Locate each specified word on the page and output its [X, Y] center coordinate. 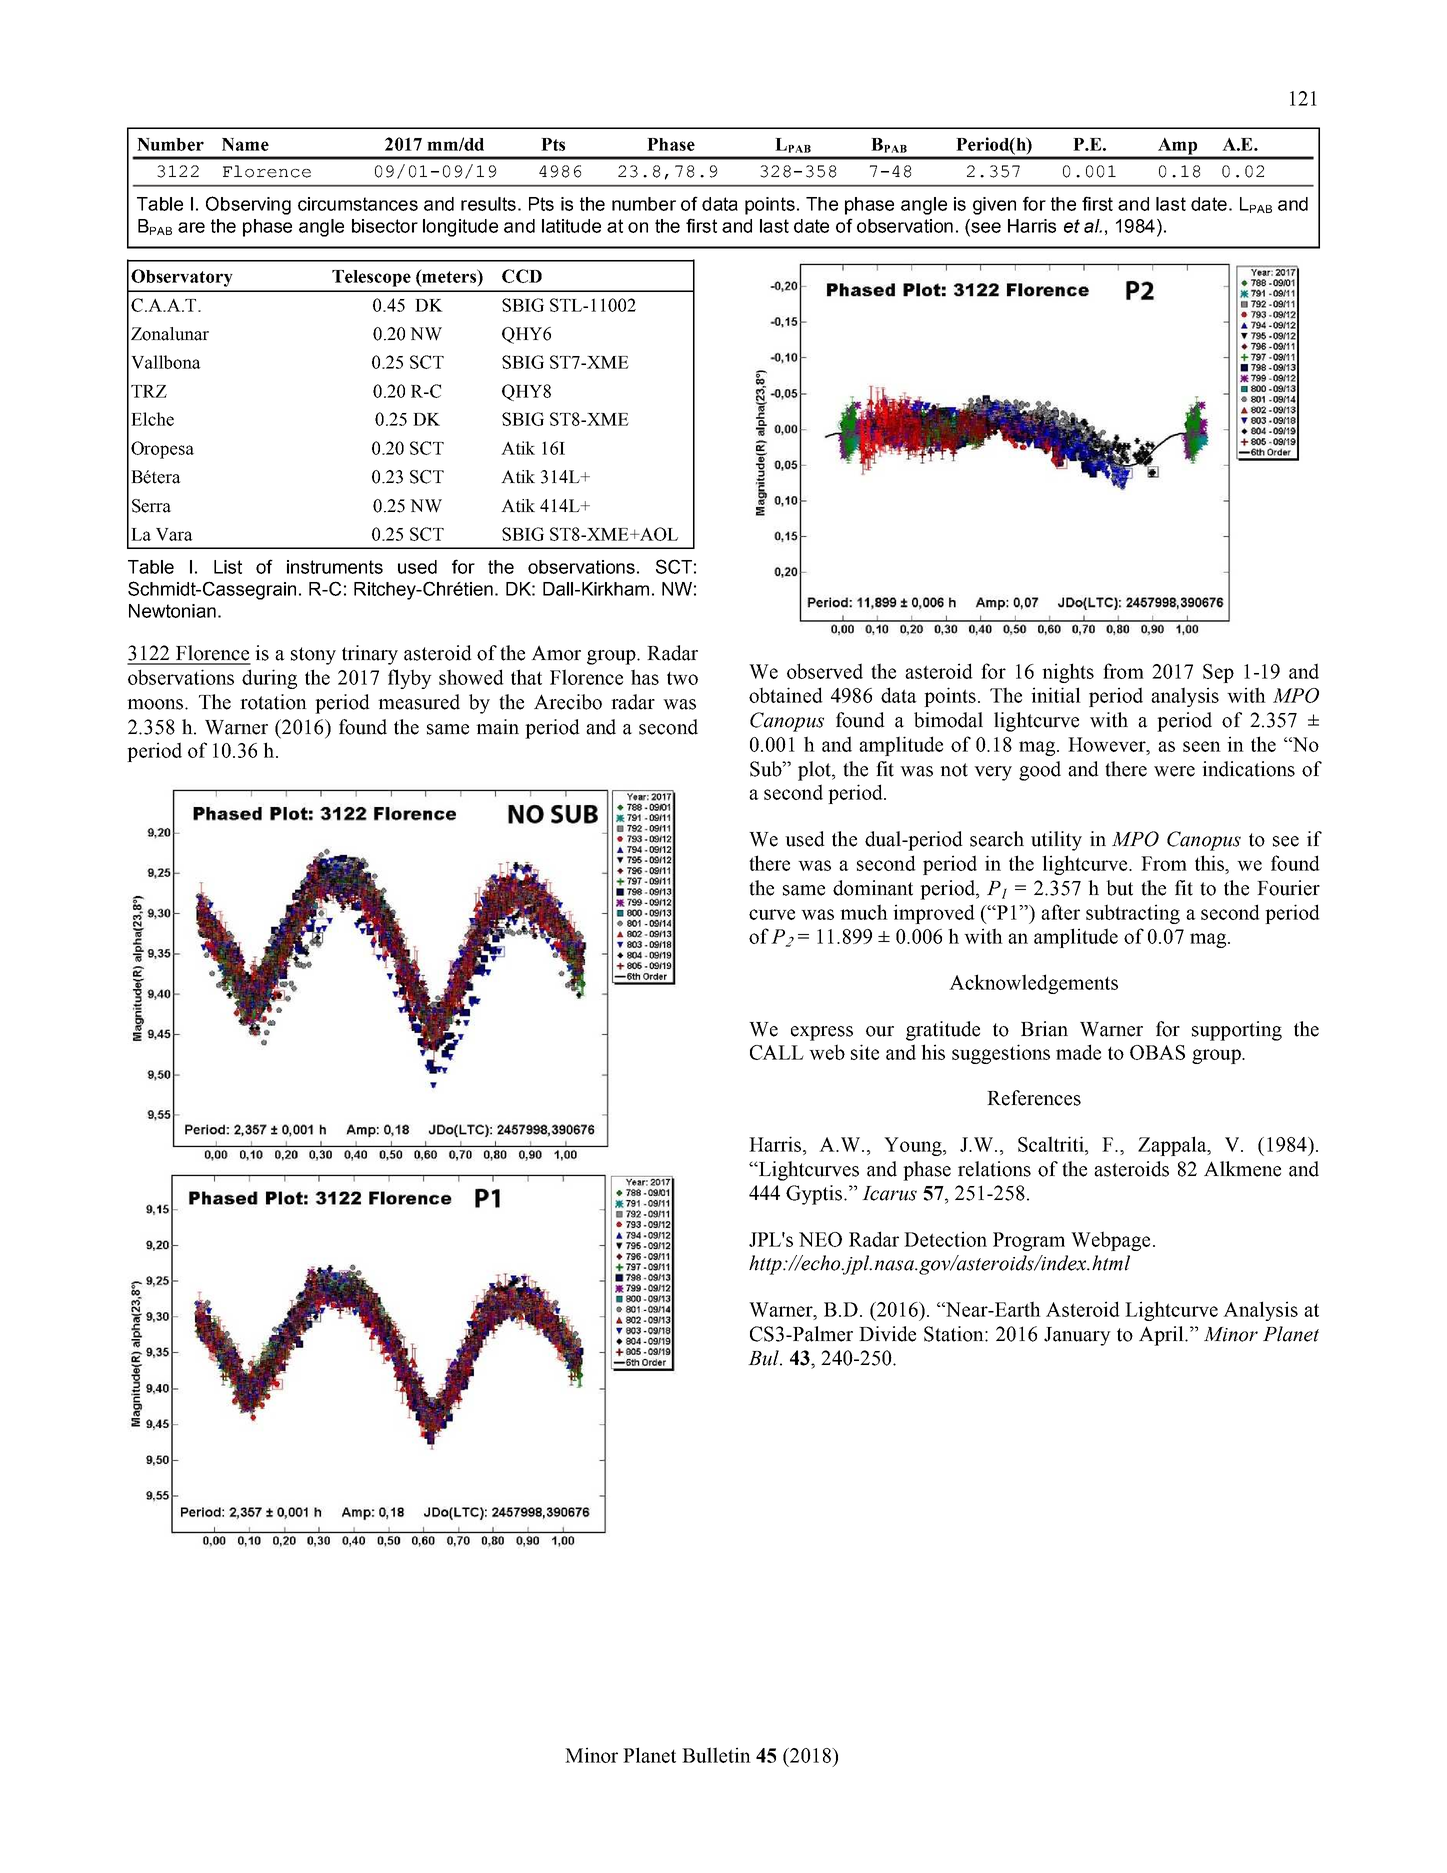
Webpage [1110, 1241]
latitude [571, 226]
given [994, 206]
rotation [273, 702]
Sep [1218, 673]
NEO [820, 1239]
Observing [248, 205]
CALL [777, 1052]
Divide [887, 1334]
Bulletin [716, 1755]
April [1162, 1336]
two [682, 678]
